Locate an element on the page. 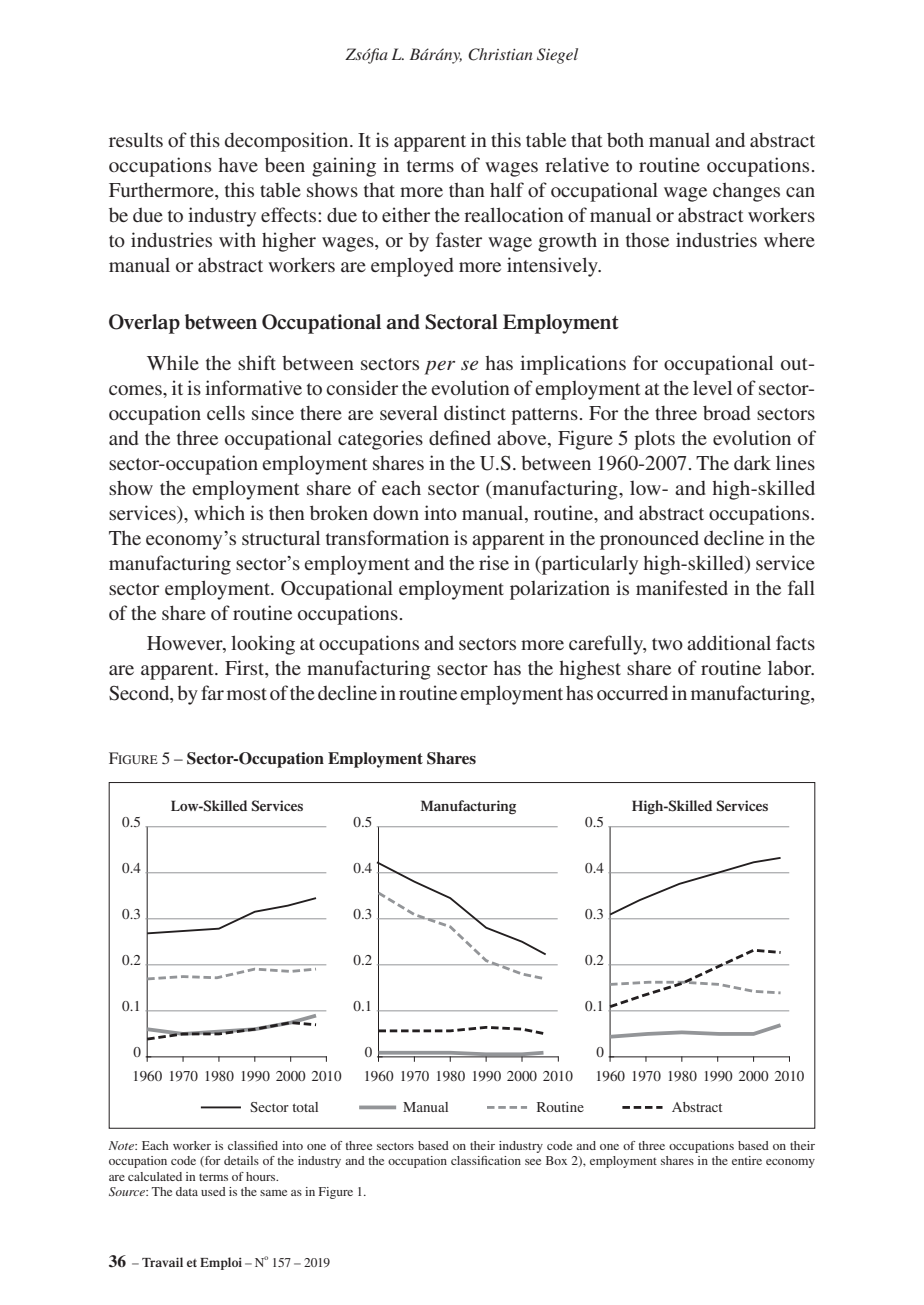 Image resolution: width=924 pixels, height=1305 pixels. used is located at coordinates (213, 1191).
